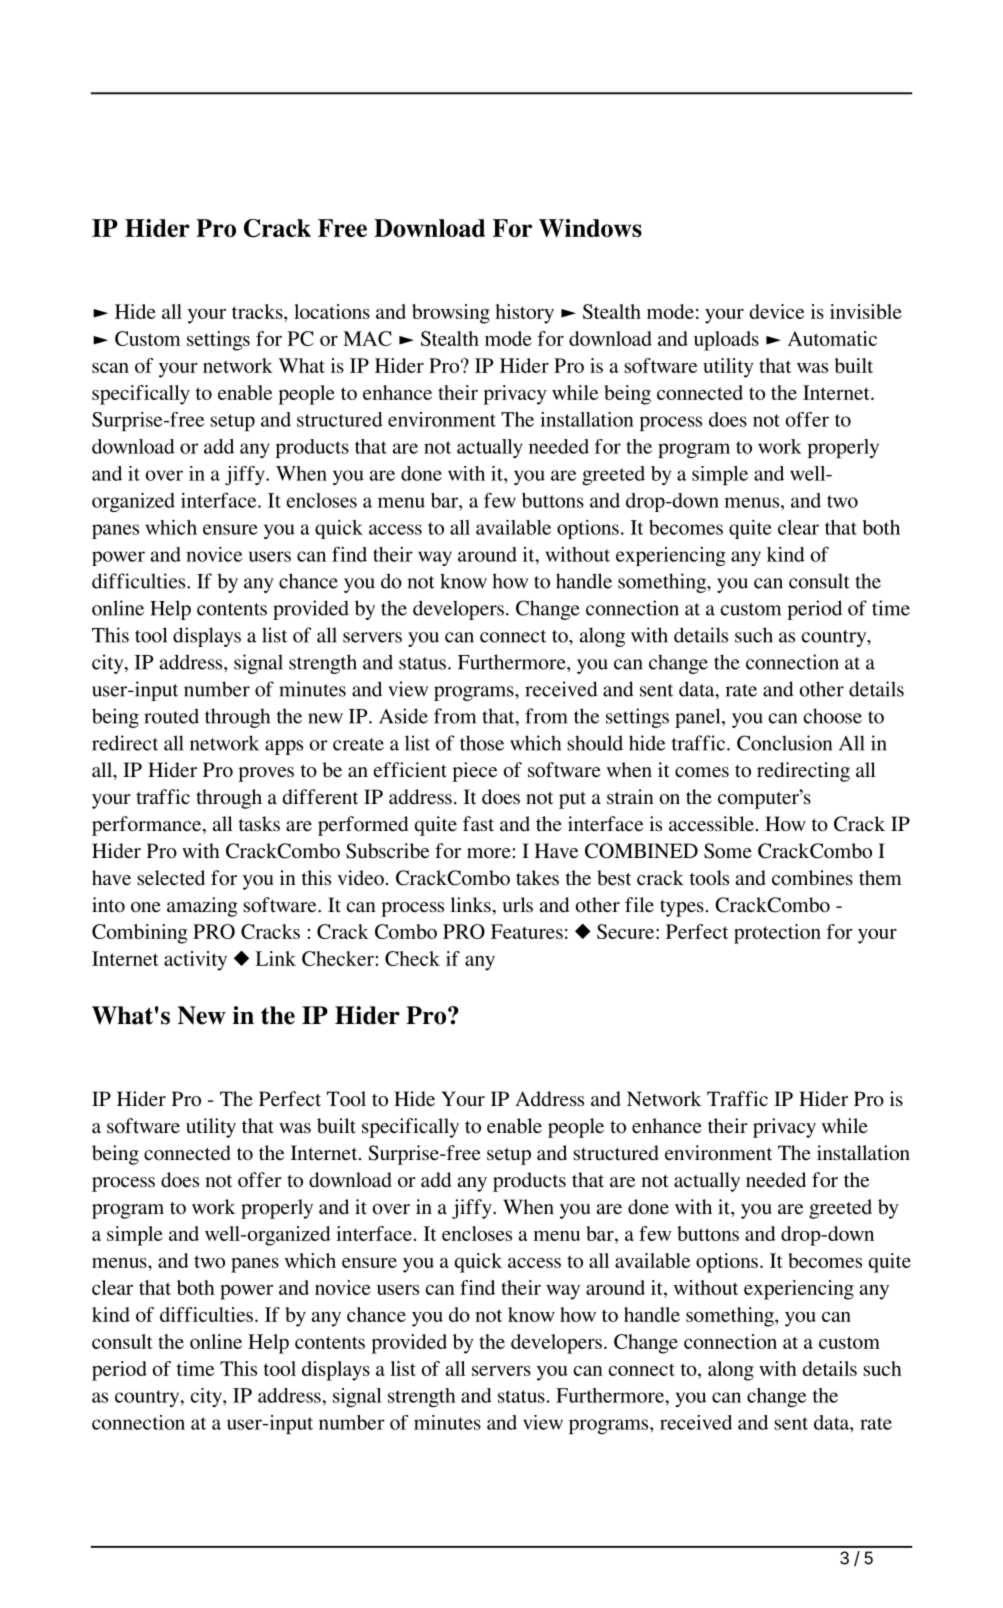 The width and height of the document is (1003, 1608). Describe the element at coordinates (195, 961) in the document. I see `activity` at that location.
